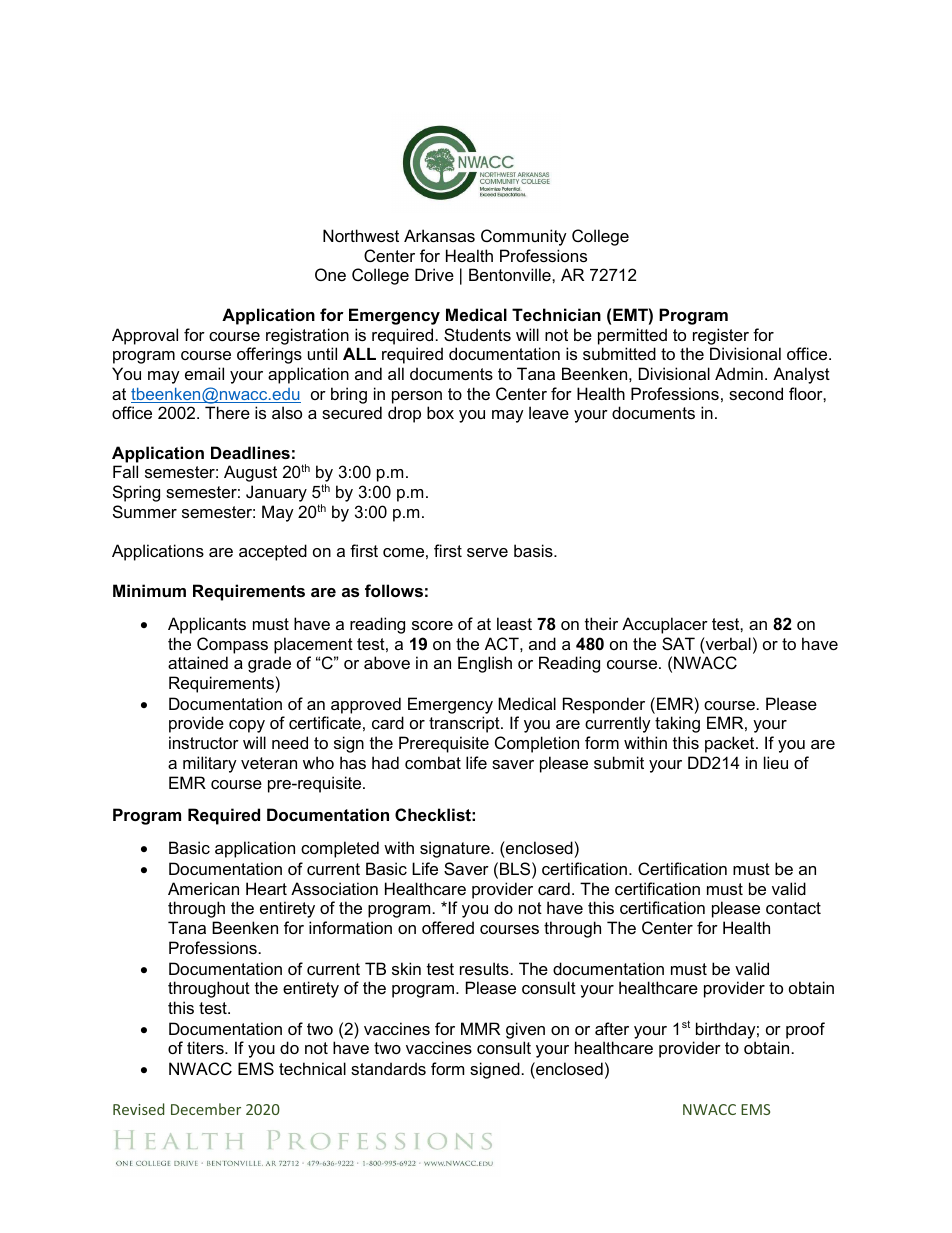 This page has width=952, height=1233. Describe the element at coordinates (433, 762) in the page. I see `combat` at that location.
